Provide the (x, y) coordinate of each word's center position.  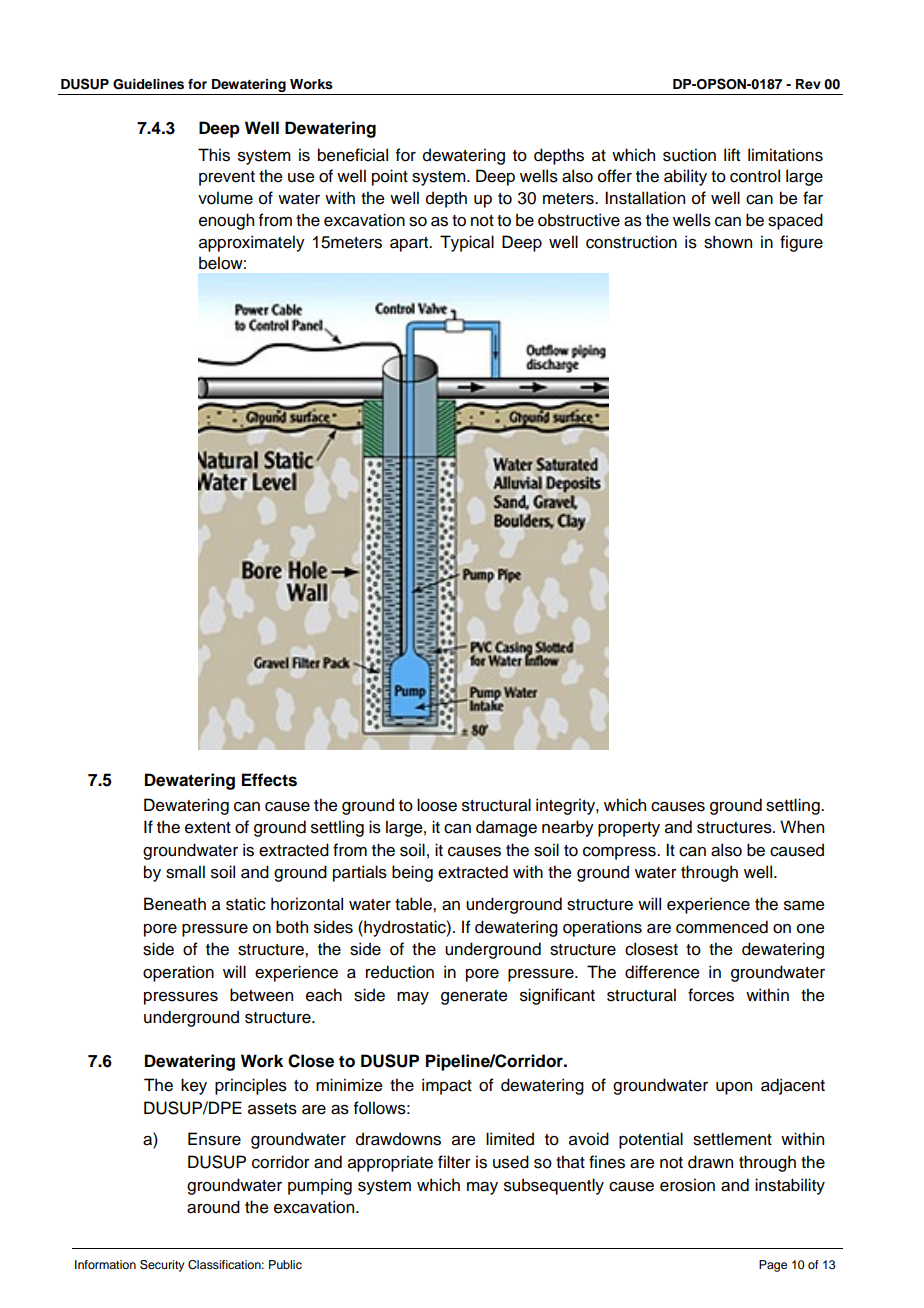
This (214, 155)
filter (454, 1162)
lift (732, 154)
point (390, 177)
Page (773, 1266)
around (213, 1207)
